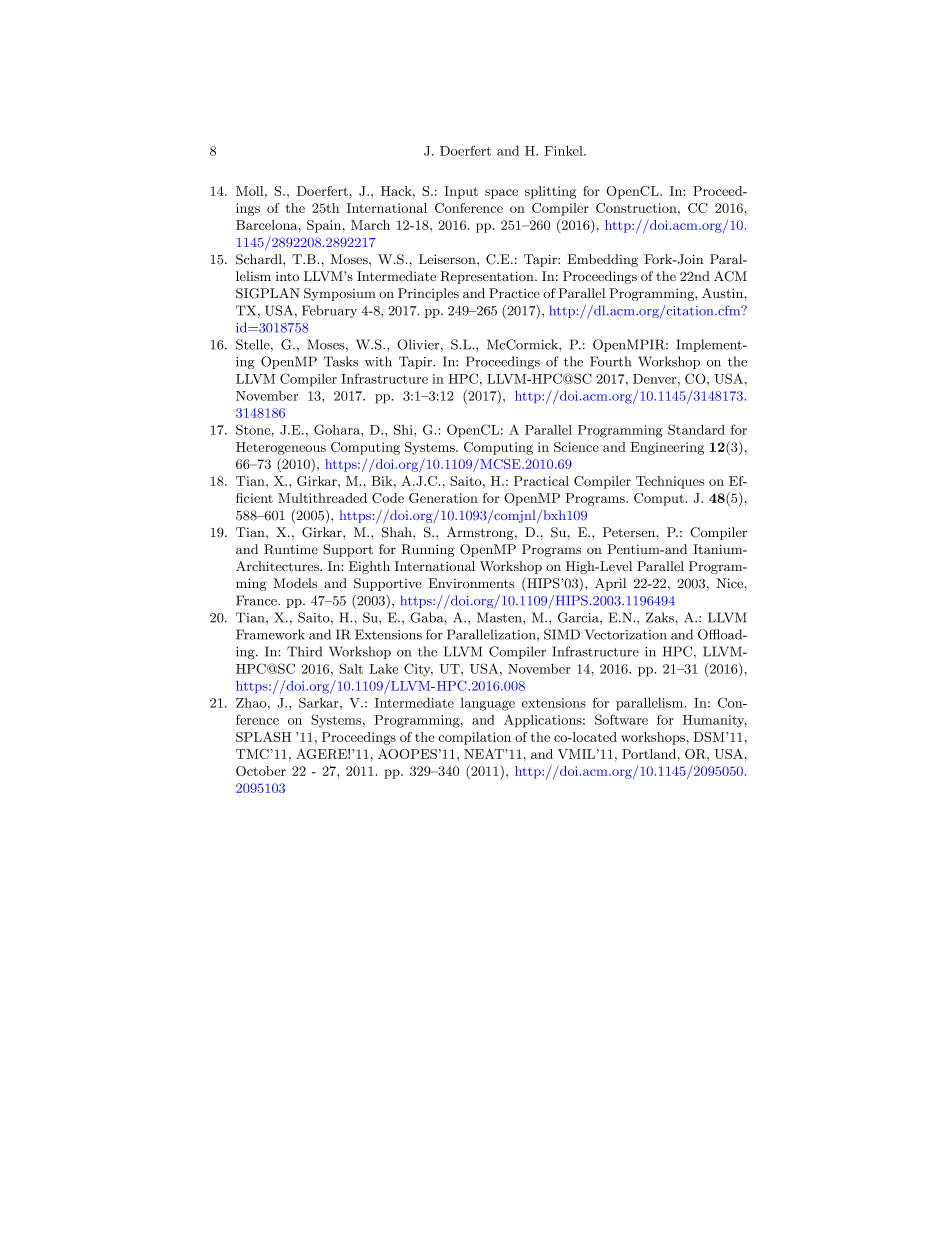 Image resolution: width=952 pixels, height=1233 pixels. Describe the element at coordinates (419, 345) in the screenshot. I see `Olivier` at that location.
